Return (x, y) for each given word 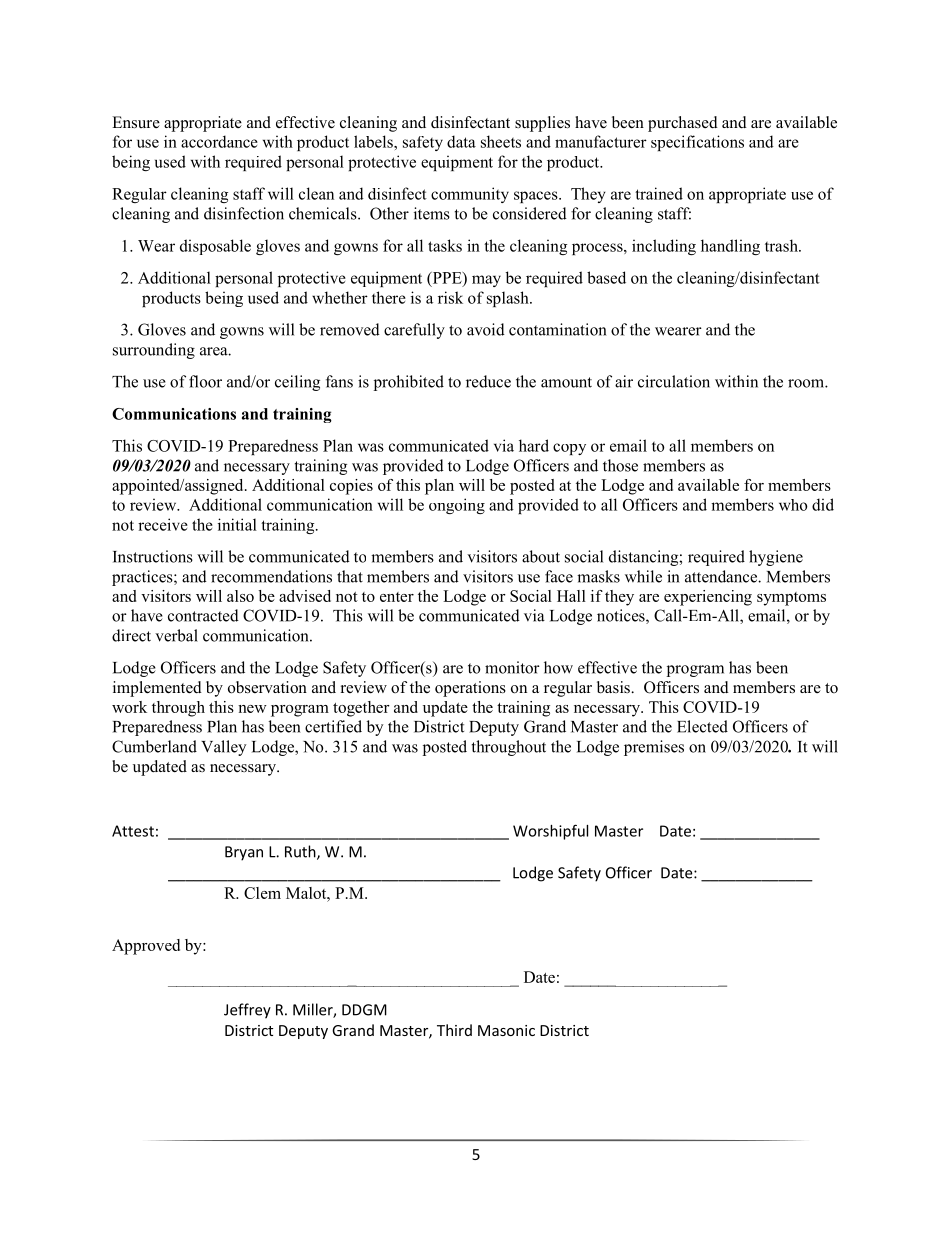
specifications (697, 143)
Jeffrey (247, 1011)
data (461, 141)
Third (454, 1030)
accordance (219, 141)
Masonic (506, 1030)
